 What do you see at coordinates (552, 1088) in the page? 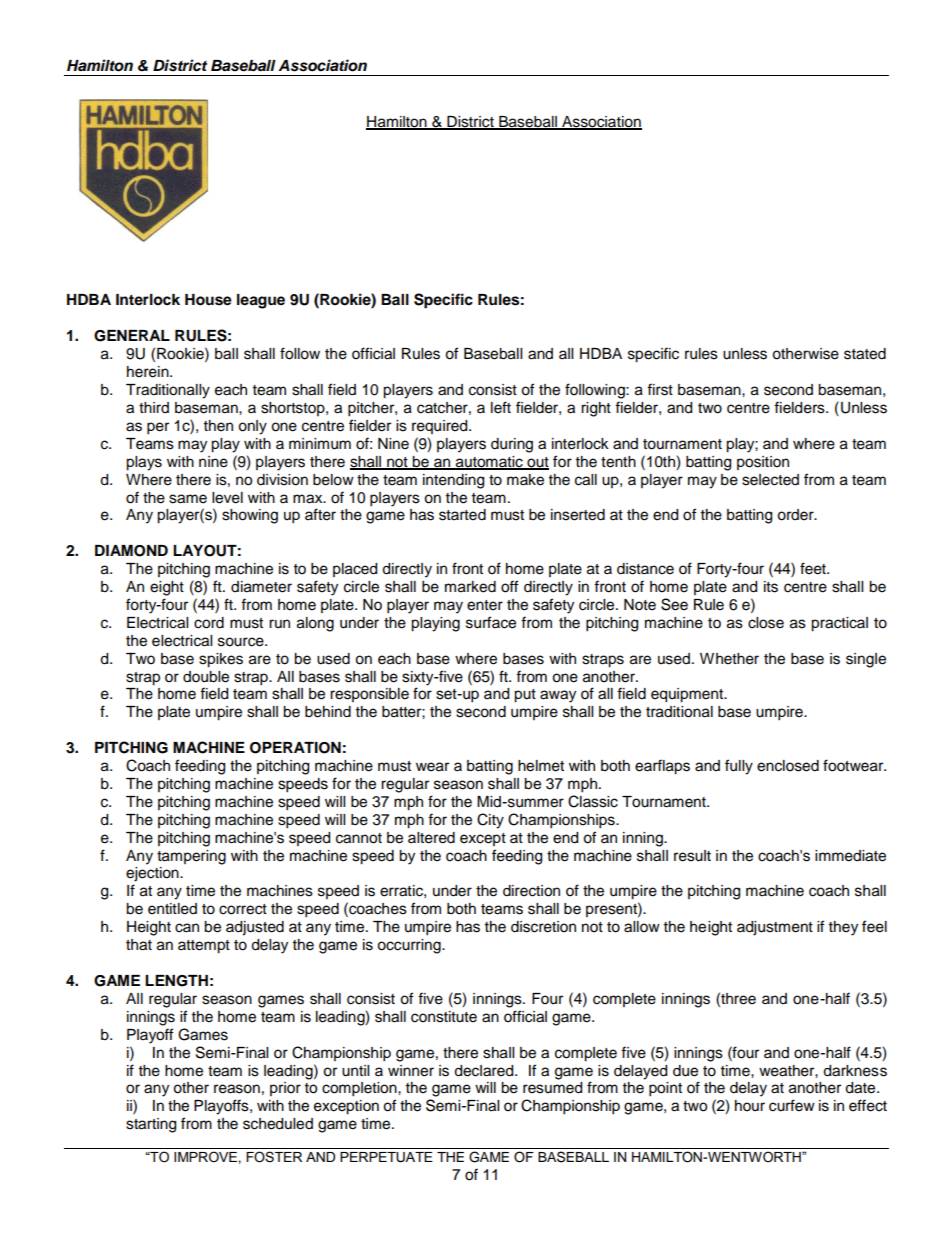
I see `resumed` at bounding box center [552, 1088].
